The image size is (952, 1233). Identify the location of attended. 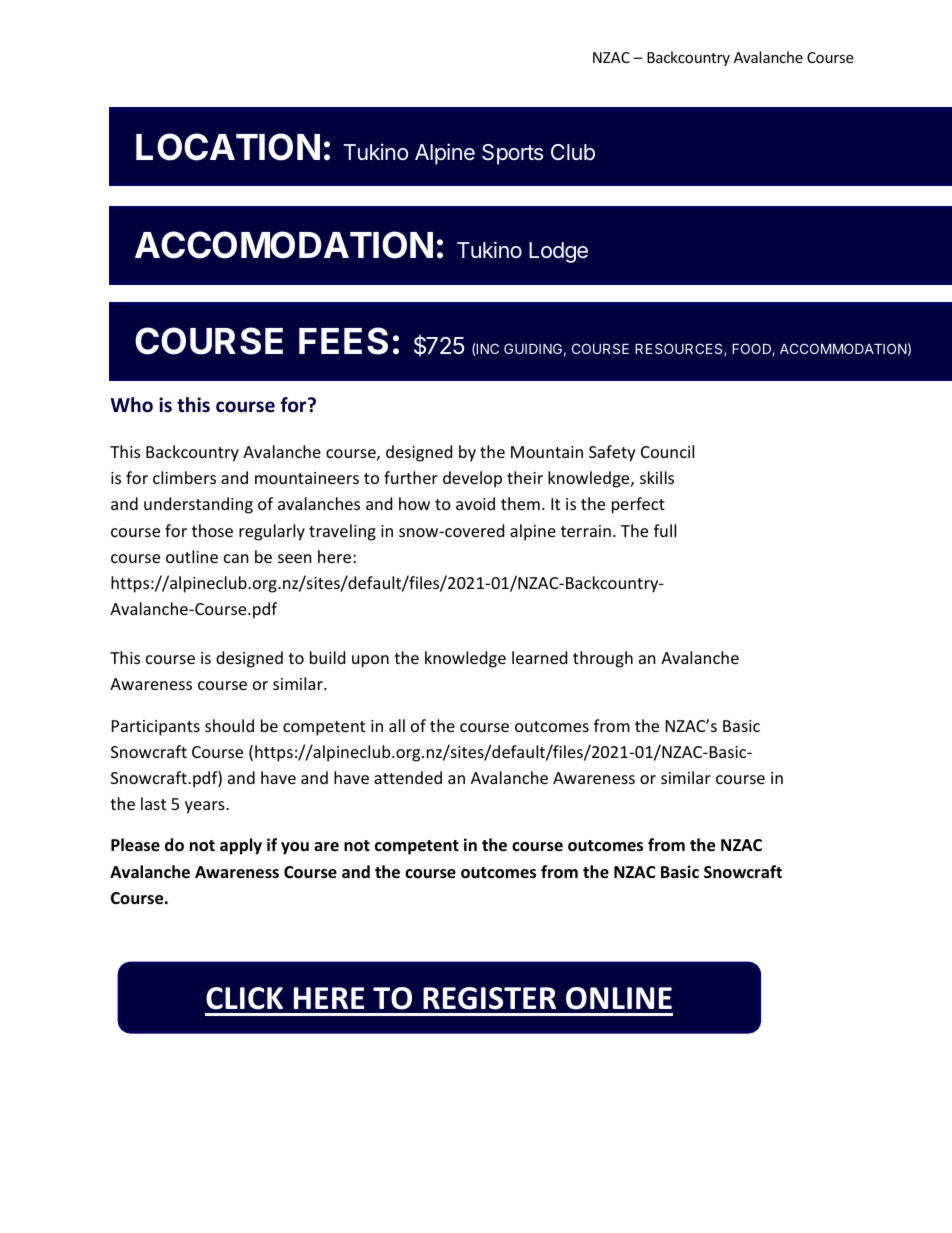
(408, 777).
